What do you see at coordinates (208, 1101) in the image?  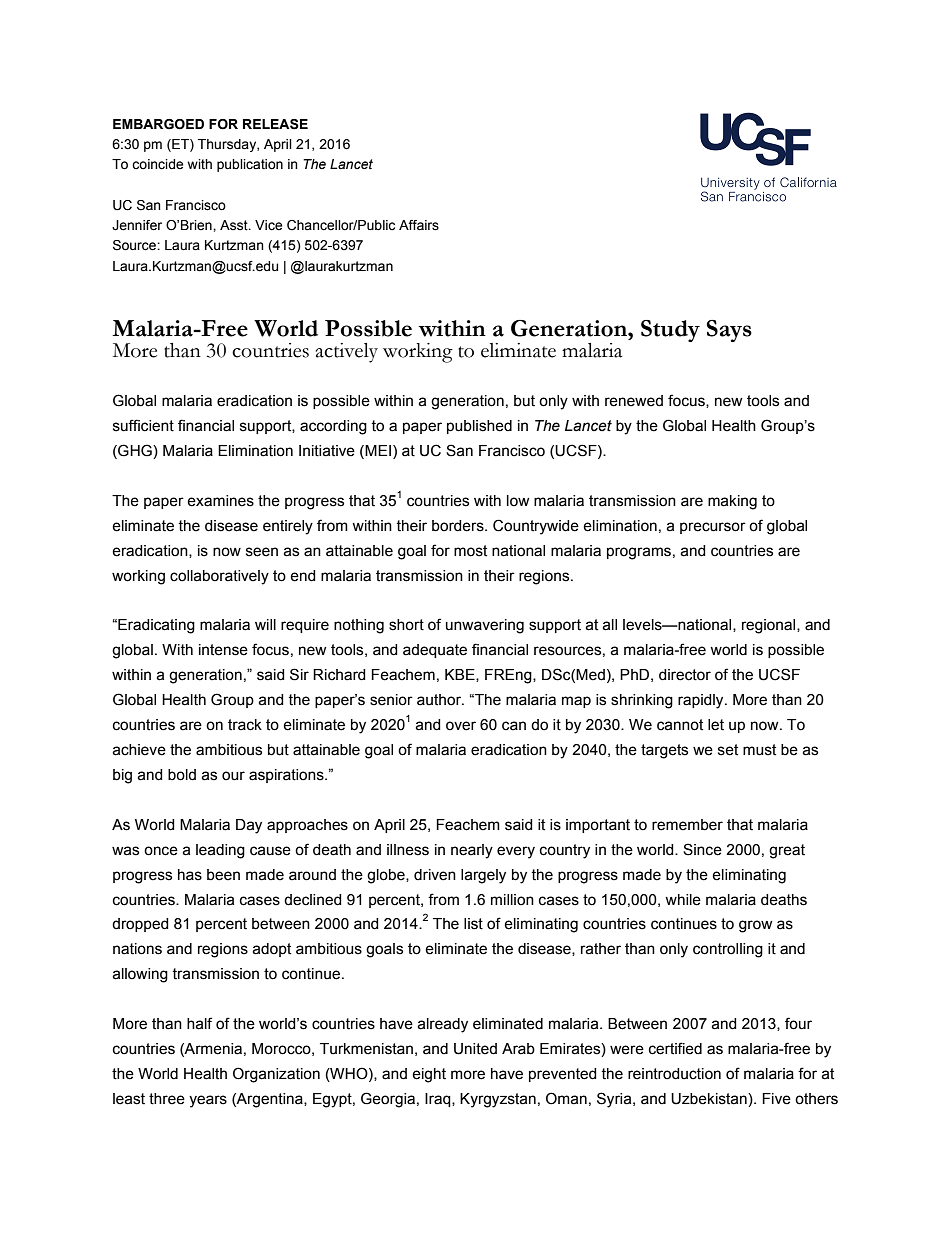 I see `years` at bounding box center [208, 1101].
